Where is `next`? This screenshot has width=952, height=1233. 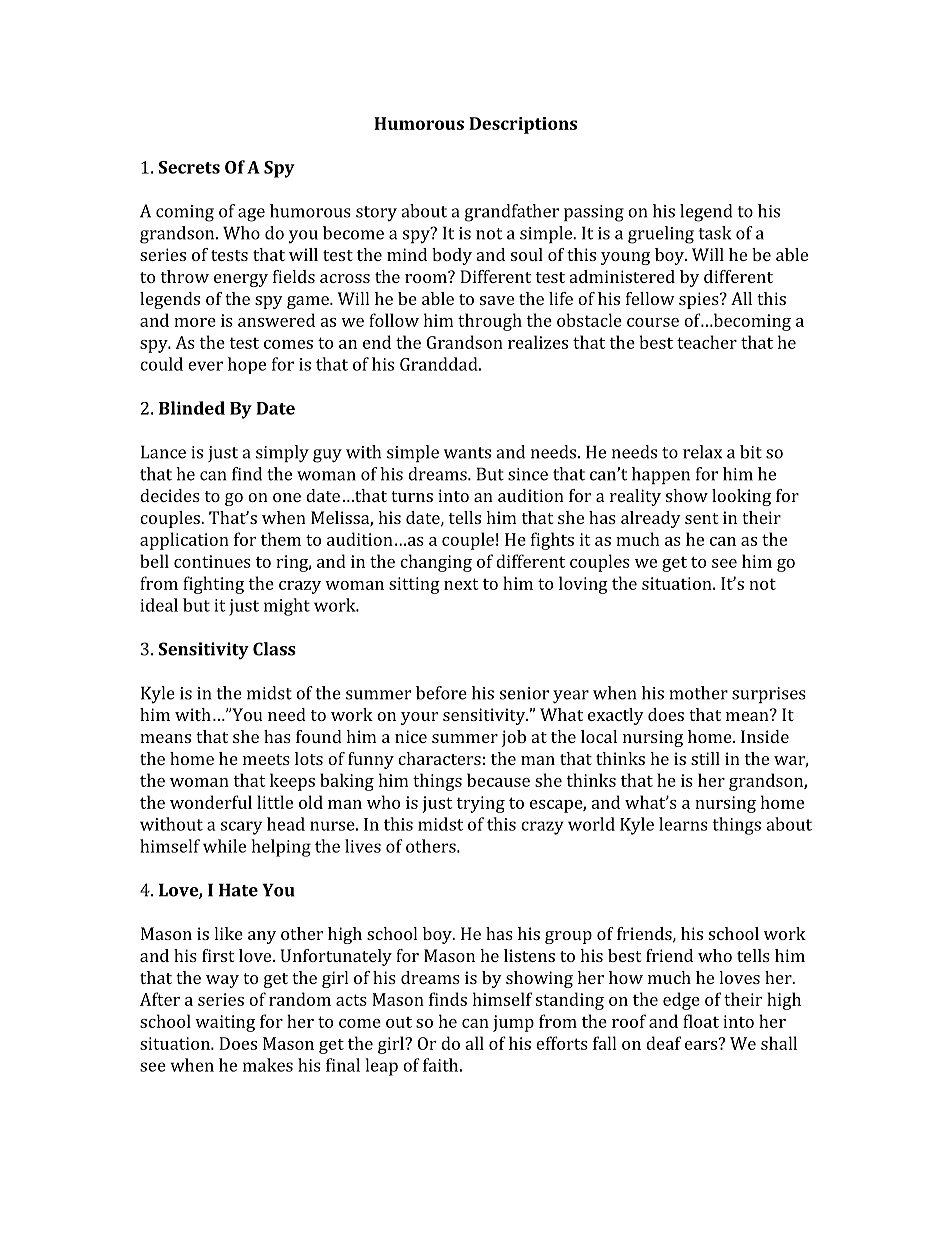 next is located at coordinates (461, 584).
